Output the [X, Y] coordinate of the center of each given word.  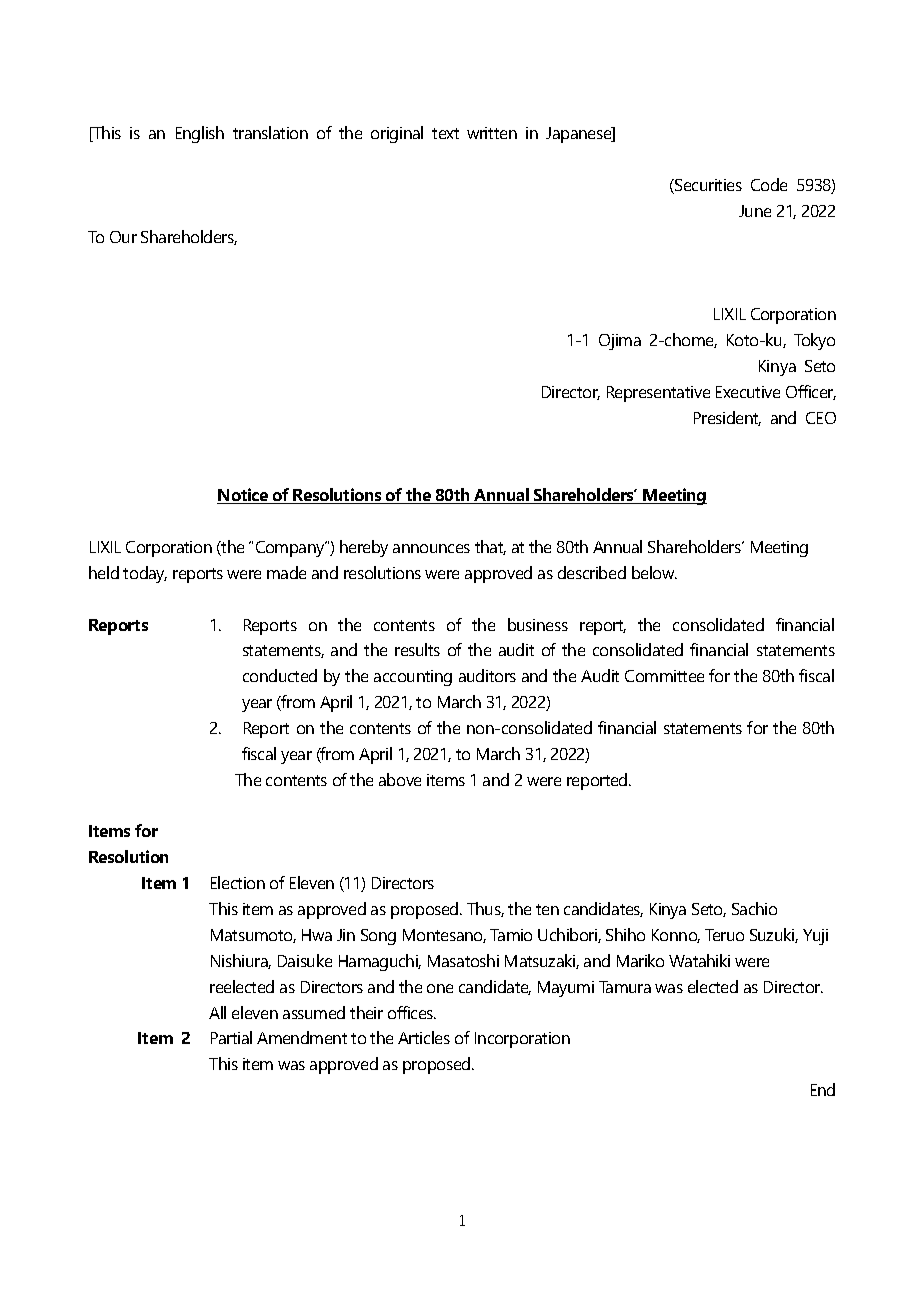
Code [769, 184]
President [727, 418]
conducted [280, 675]
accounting [413, 678]
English [200, 134]
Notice [243, 496]
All [217, 1012]
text [445, 133]
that [490, 547]
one [440, 988]
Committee [664, 676]
